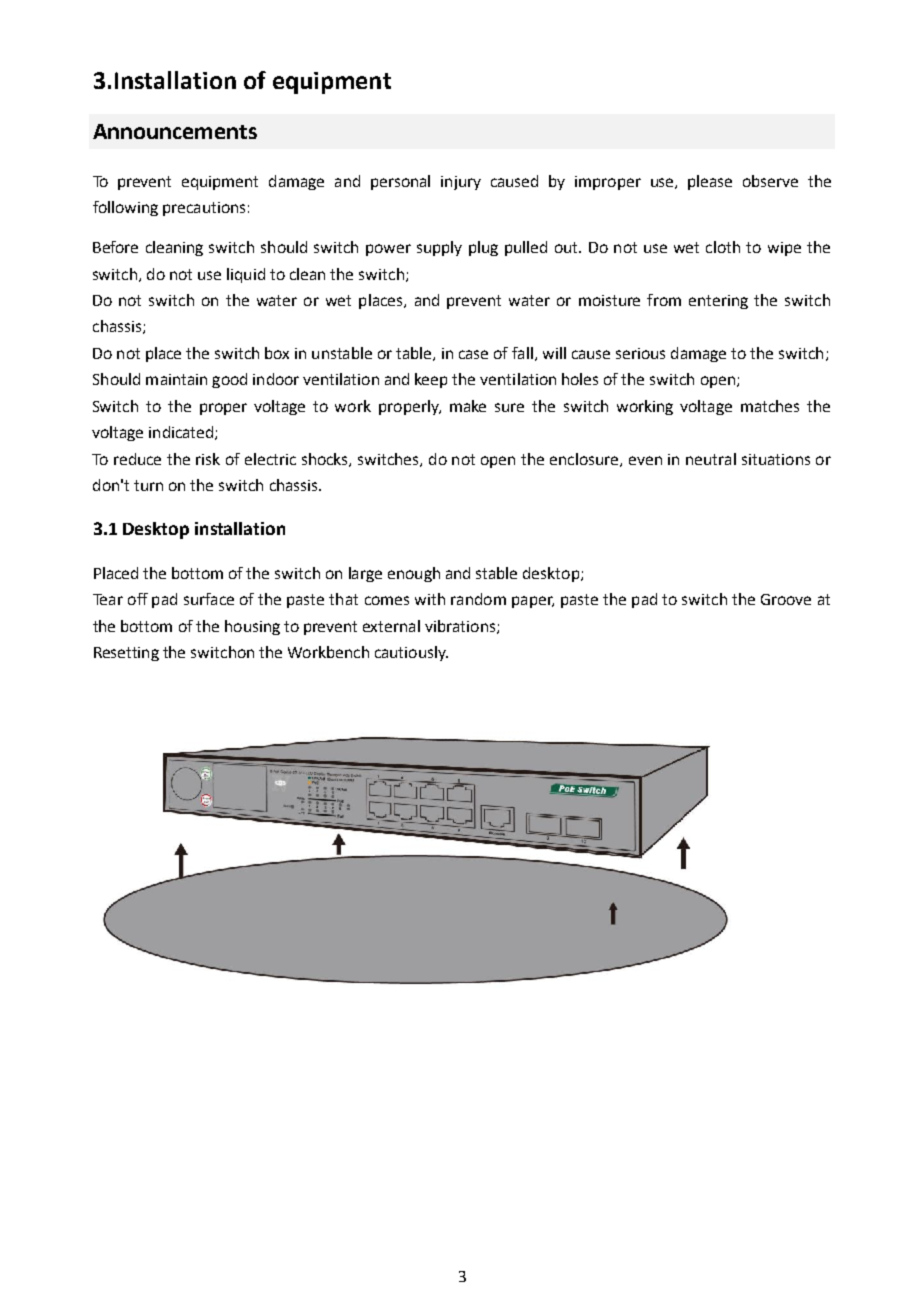  I want to click on supply, so click(439, 248).
